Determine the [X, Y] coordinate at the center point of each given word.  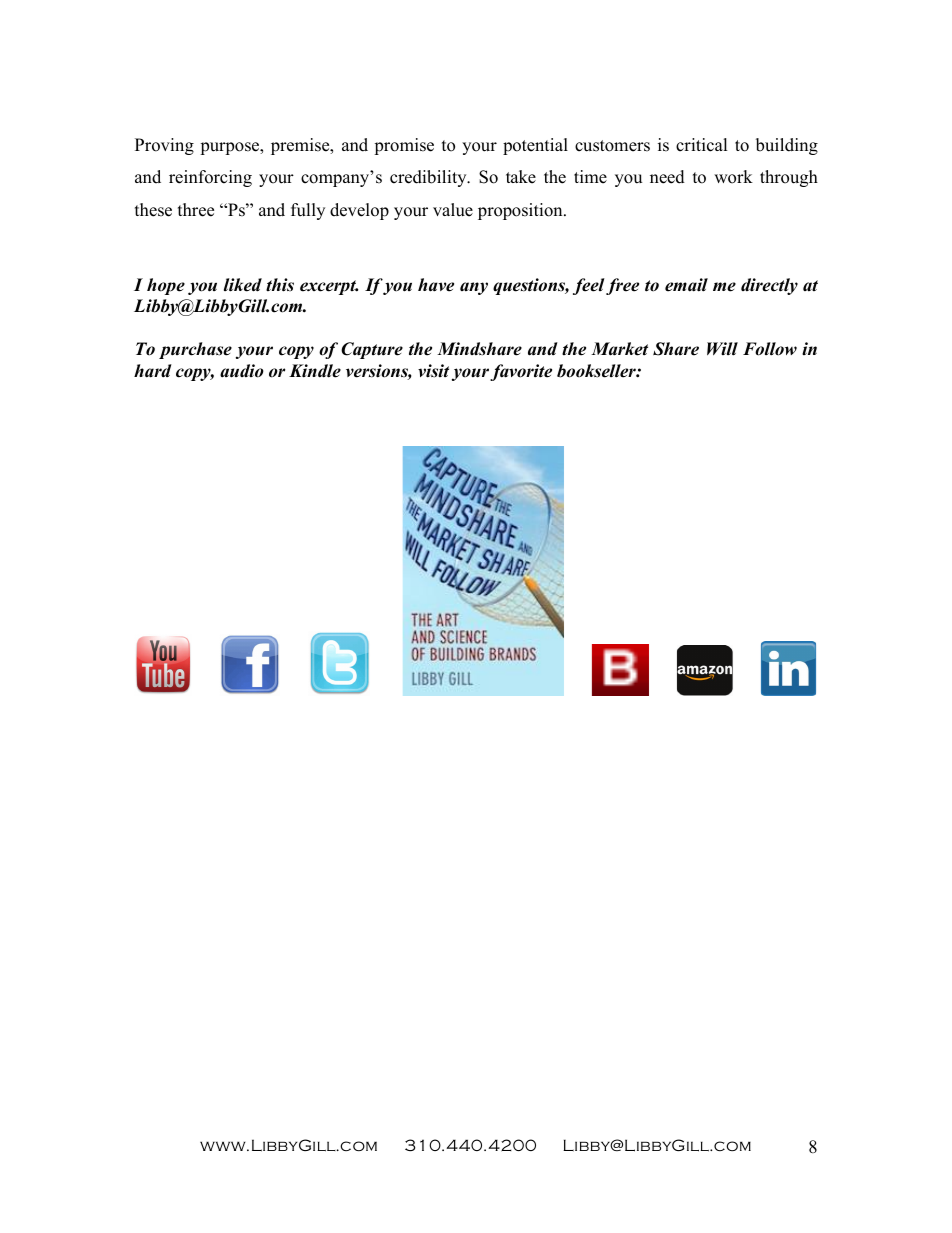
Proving [164, 146]
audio [242, 371]
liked [243, 285]
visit [433, 371]
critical [702, 145]
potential [535, 146]
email [686, 285]
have [436, 285]
